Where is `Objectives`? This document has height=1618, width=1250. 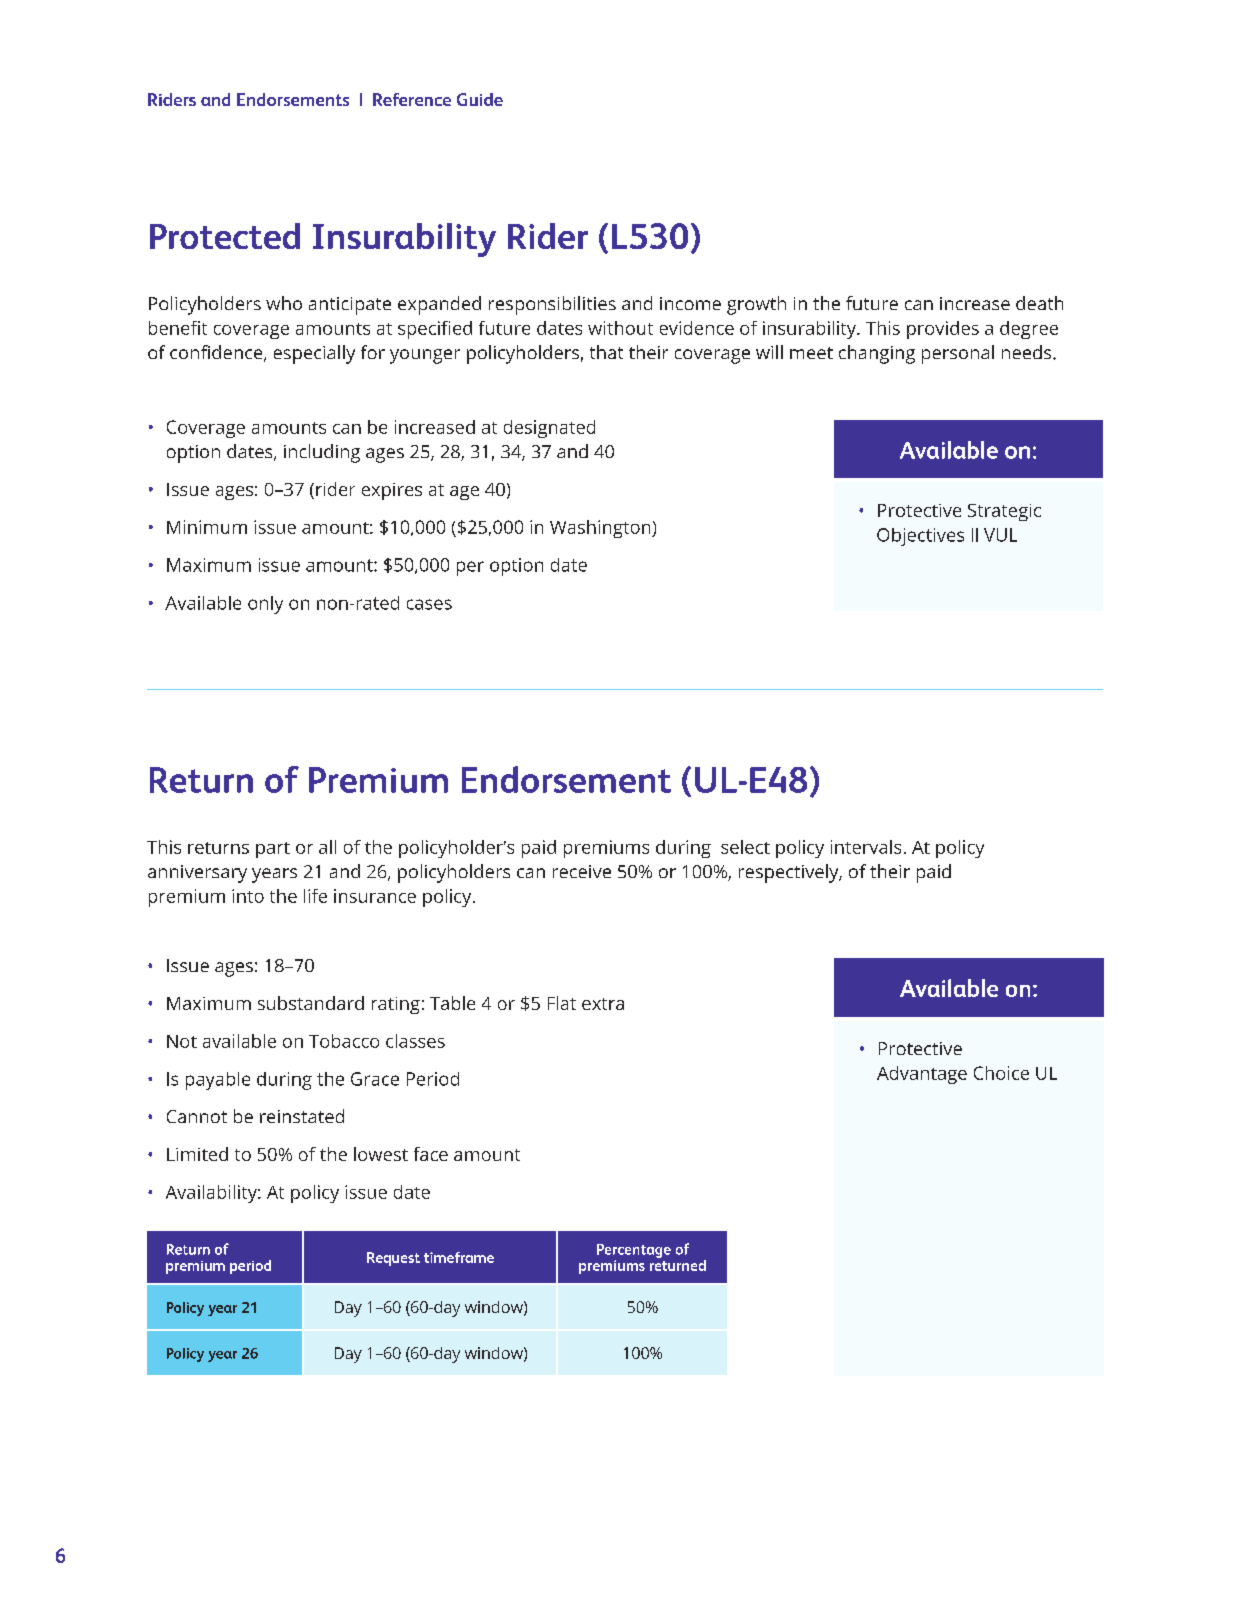
Objectives is located at coordinates (920, 537).
